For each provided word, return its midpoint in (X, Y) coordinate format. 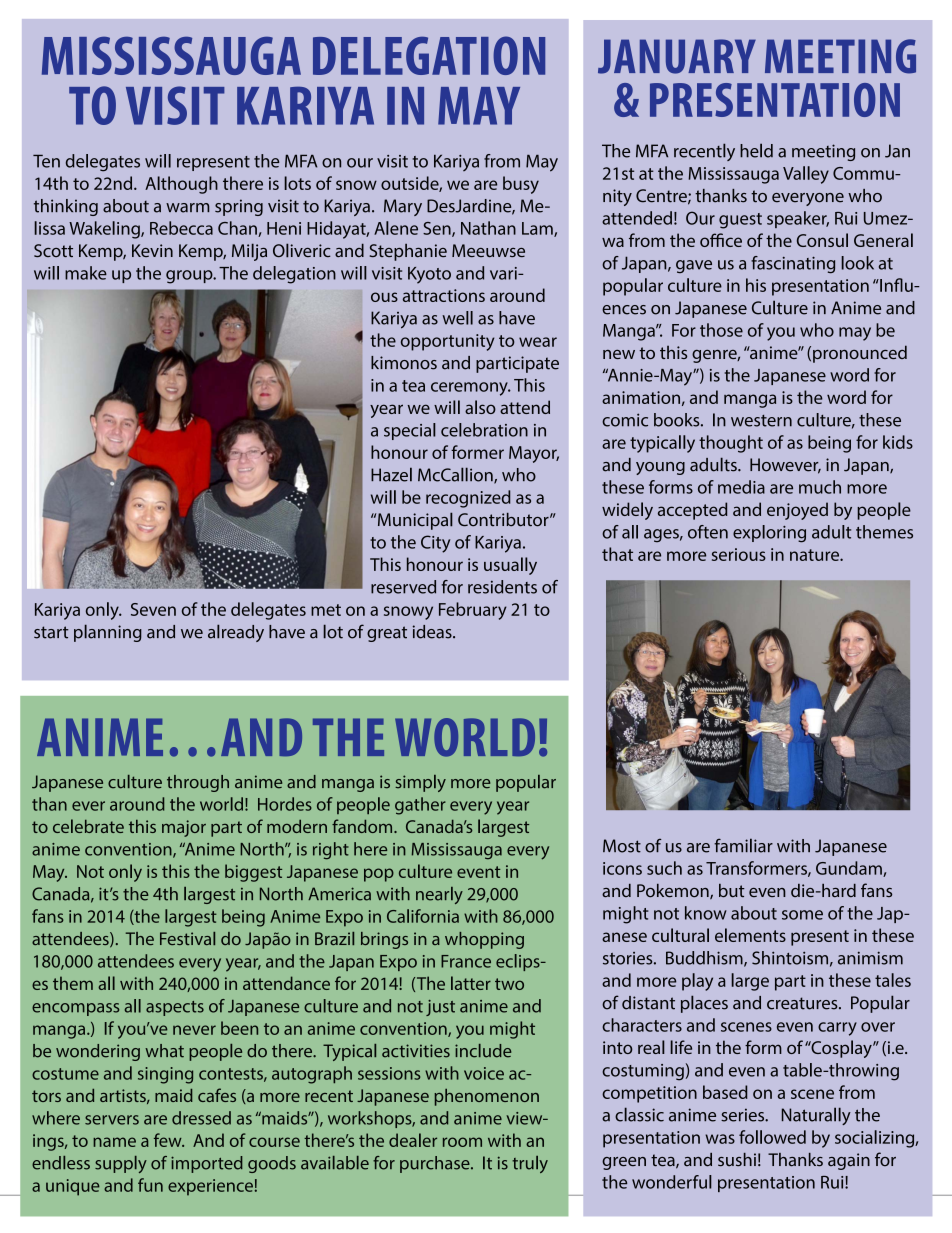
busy (521, 185)
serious (739, 554)
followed (772, 1137)
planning (108, 633)
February (473, 611)
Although (181, 185)
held (756, 150)
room (462, 1142)
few (169, 1140)
